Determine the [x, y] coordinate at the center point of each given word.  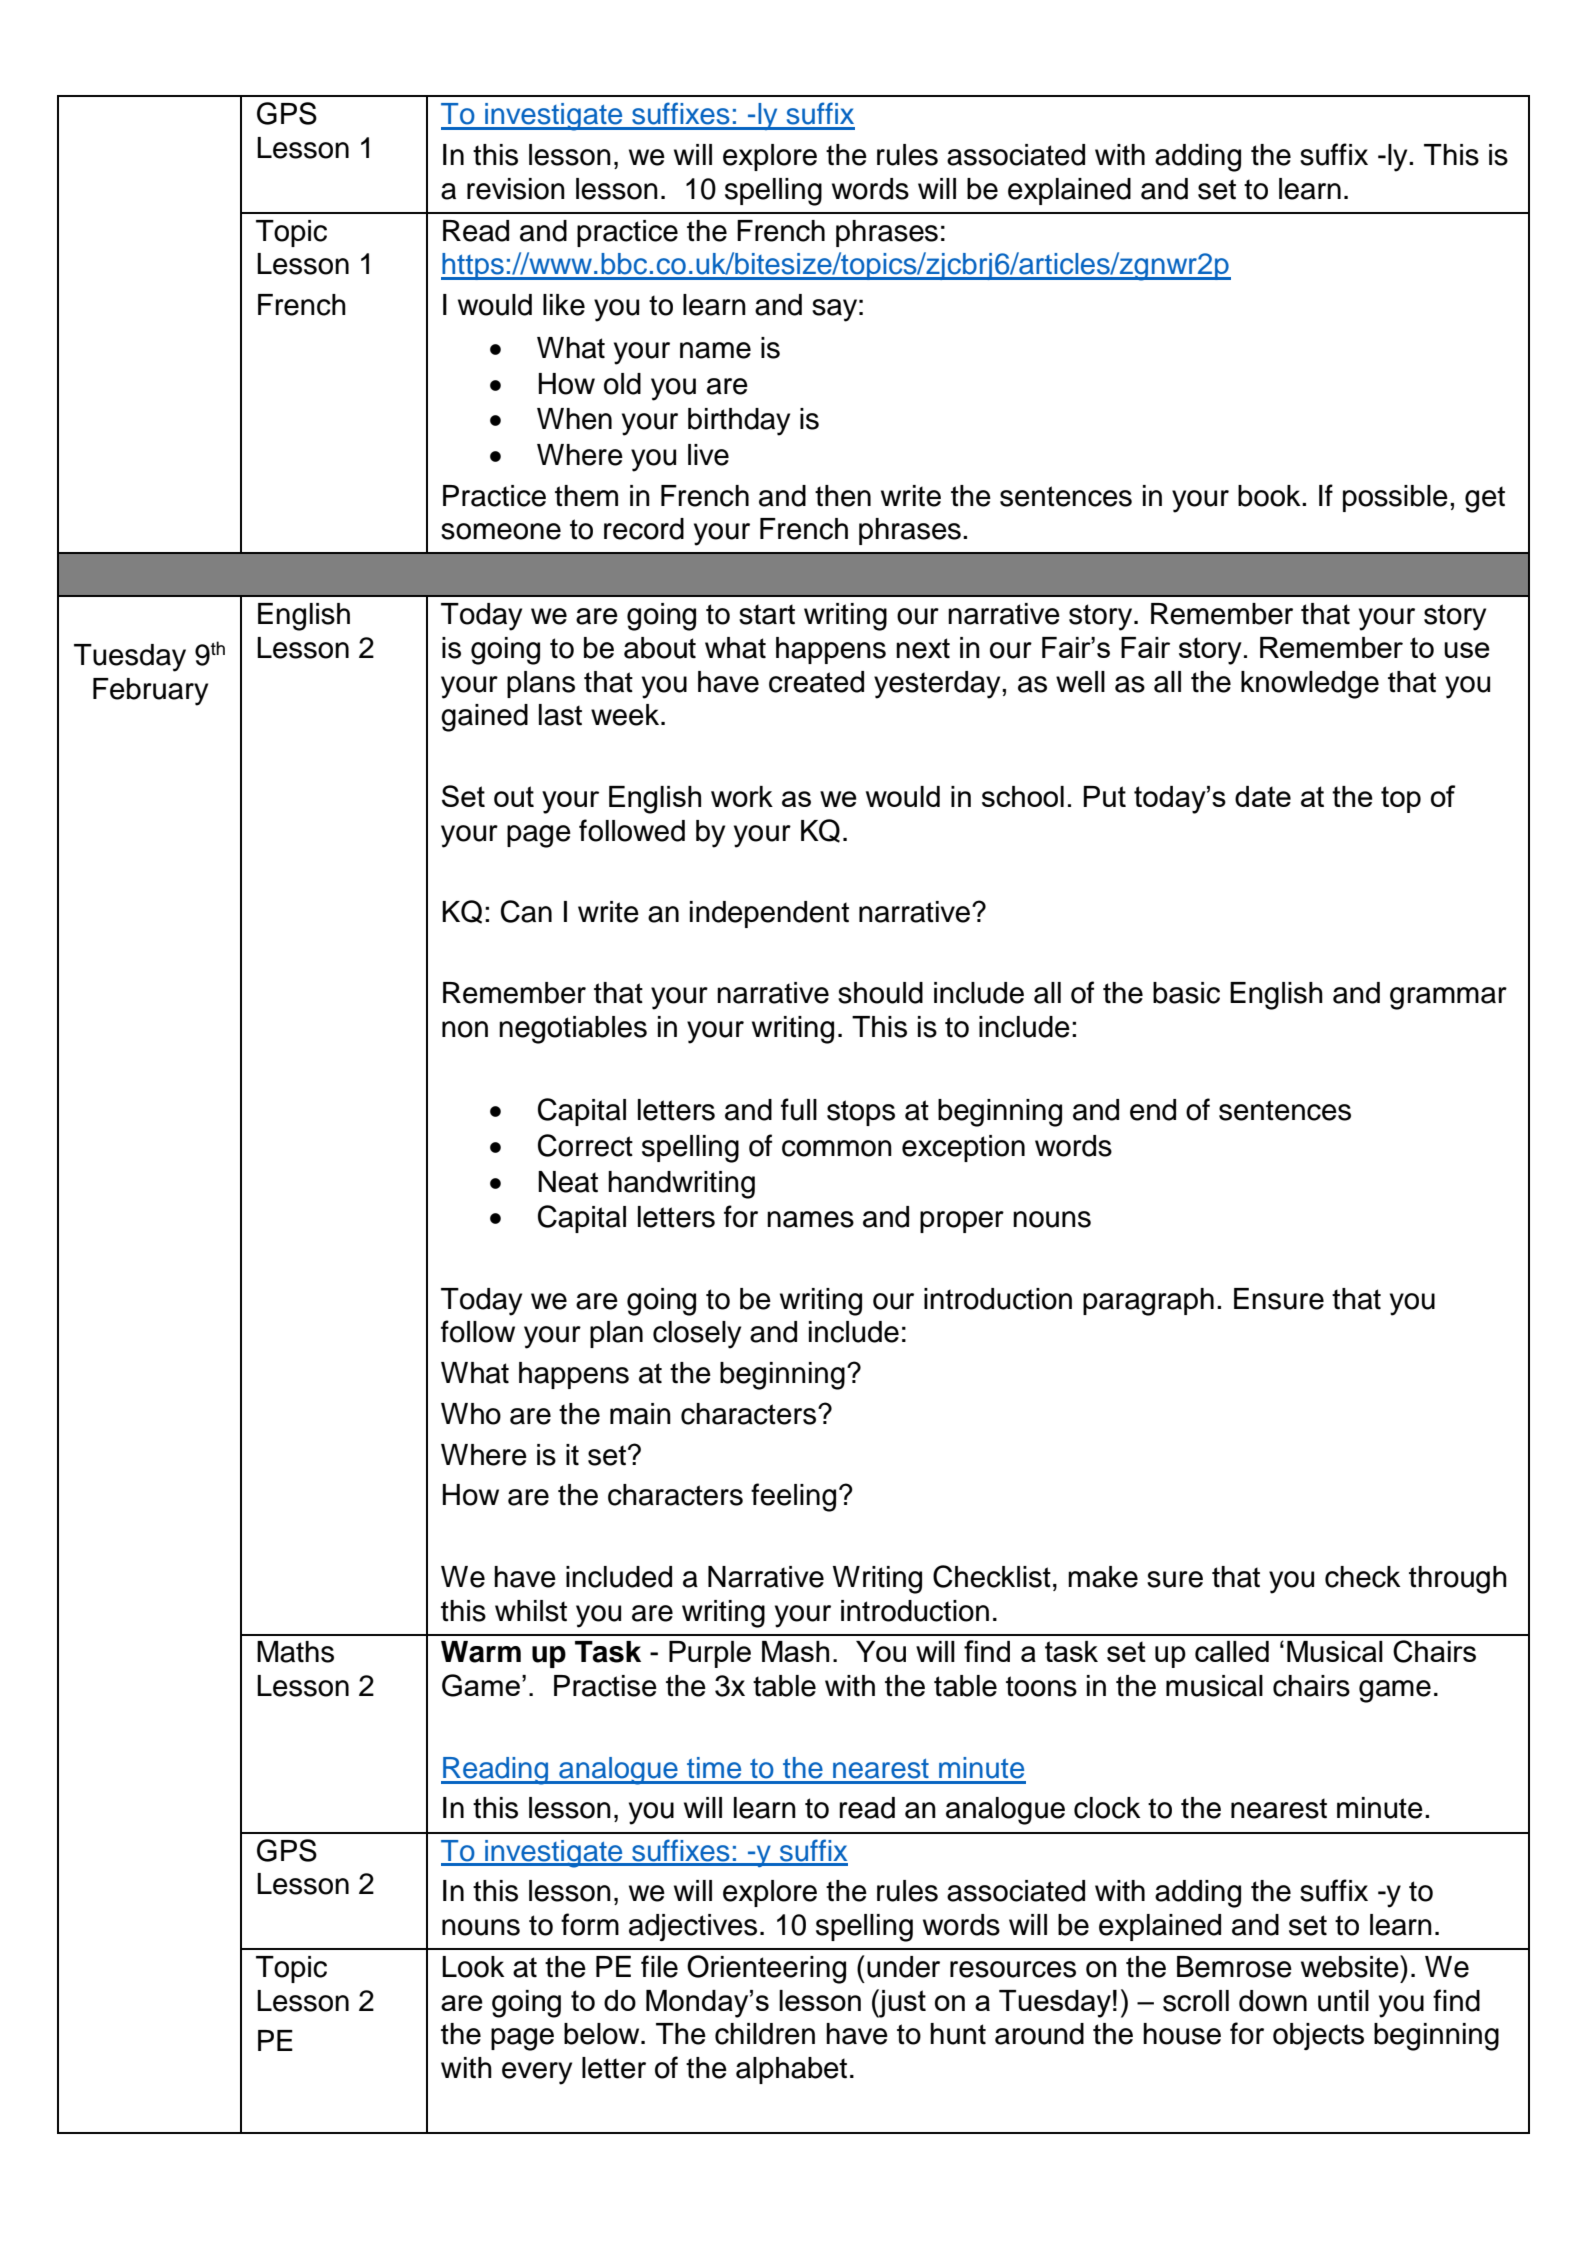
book [1270, 496]
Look [473, 1967]
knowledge [1310, 685]
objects [1318, 2036]
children [765, 2034]
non [465, 1029]
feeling [793, 1497]
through [1458, 1580]
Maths [295, 1652]
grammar [1448, 998]
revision [516, 189]
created [816, 682]
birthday [739, 422]
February [150, 692]
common [837, 1148]
